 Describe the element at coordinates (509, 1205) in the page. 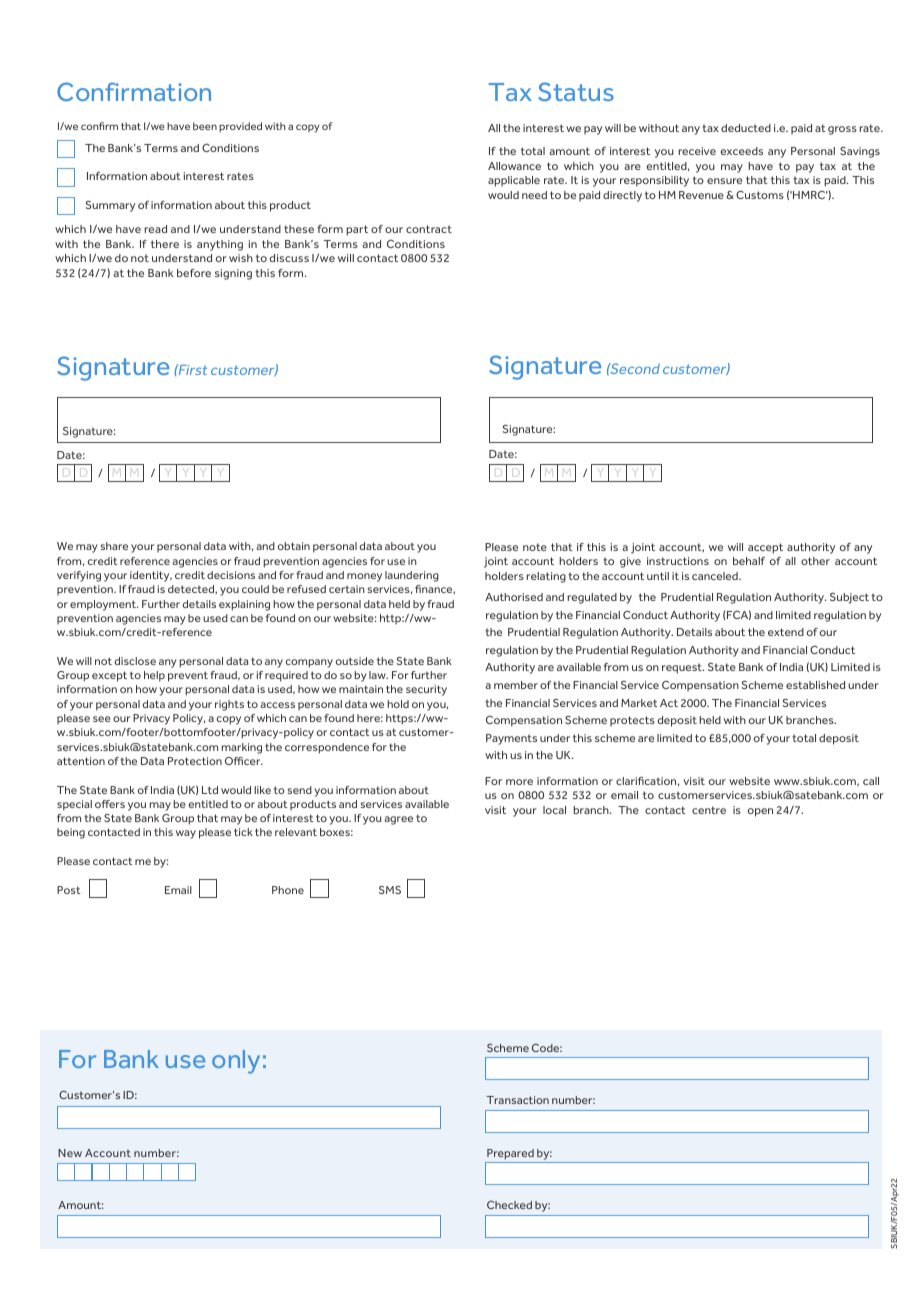

I see `Checked` at that location.
